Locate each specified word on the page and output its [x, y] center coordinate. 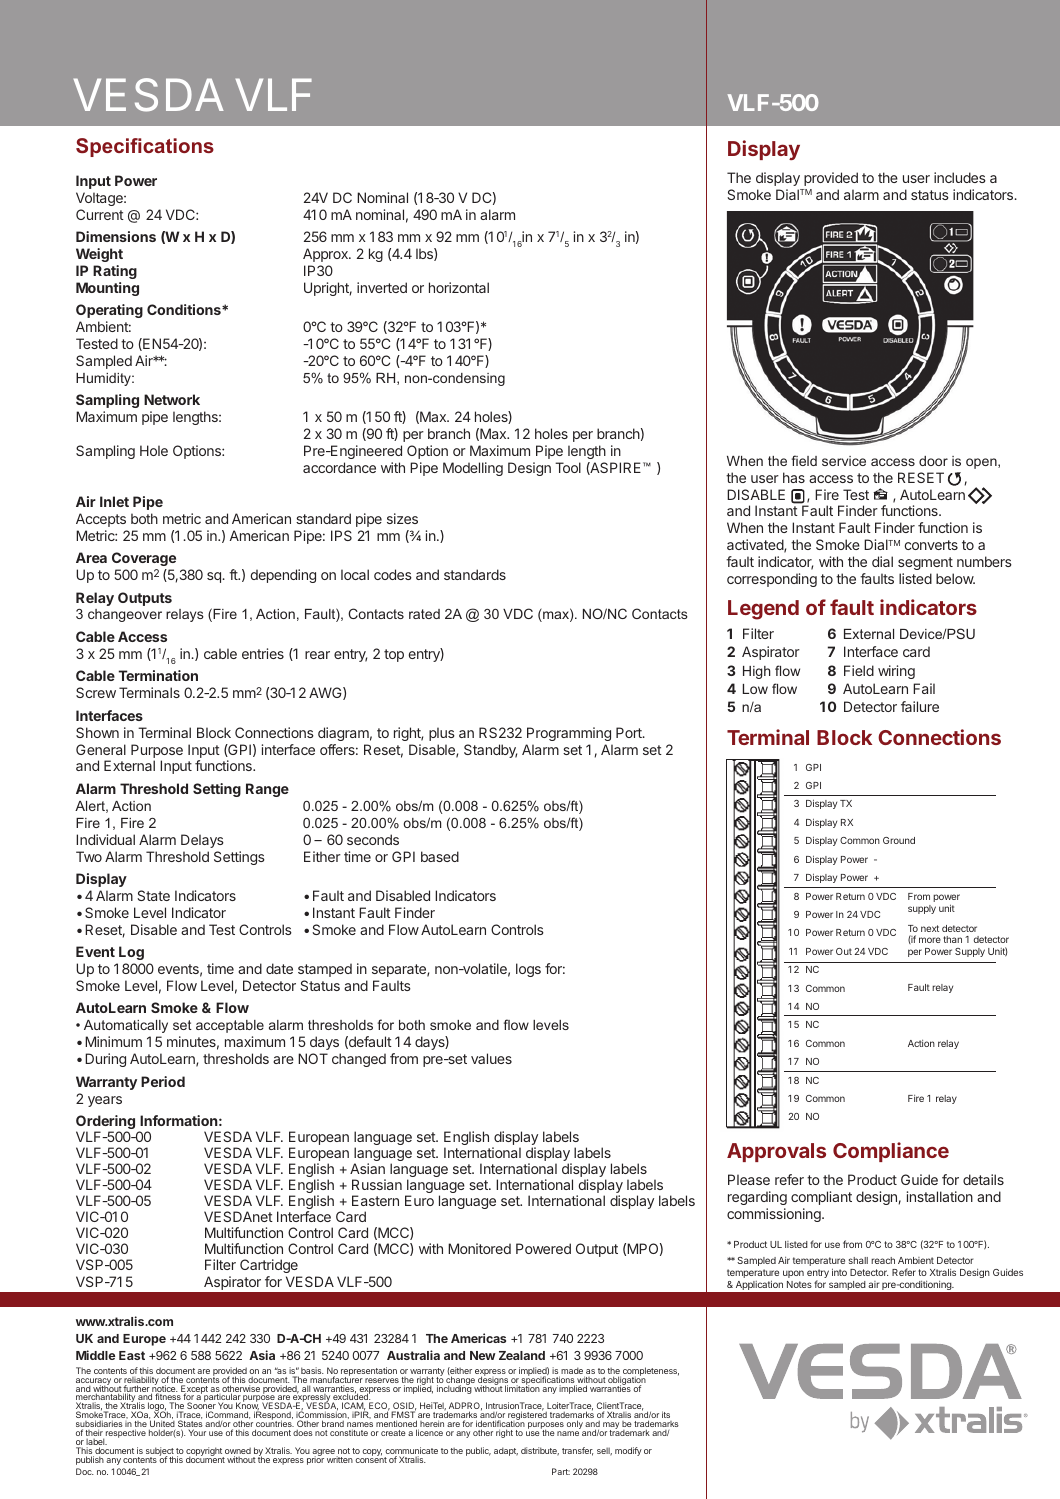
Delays [202, 841]
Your [197, 1432]
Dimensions [116, 236]
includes [960, 177]
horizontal [459, 287]
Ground [899, 840]
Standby [490, 751]
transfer [577, 1451]
